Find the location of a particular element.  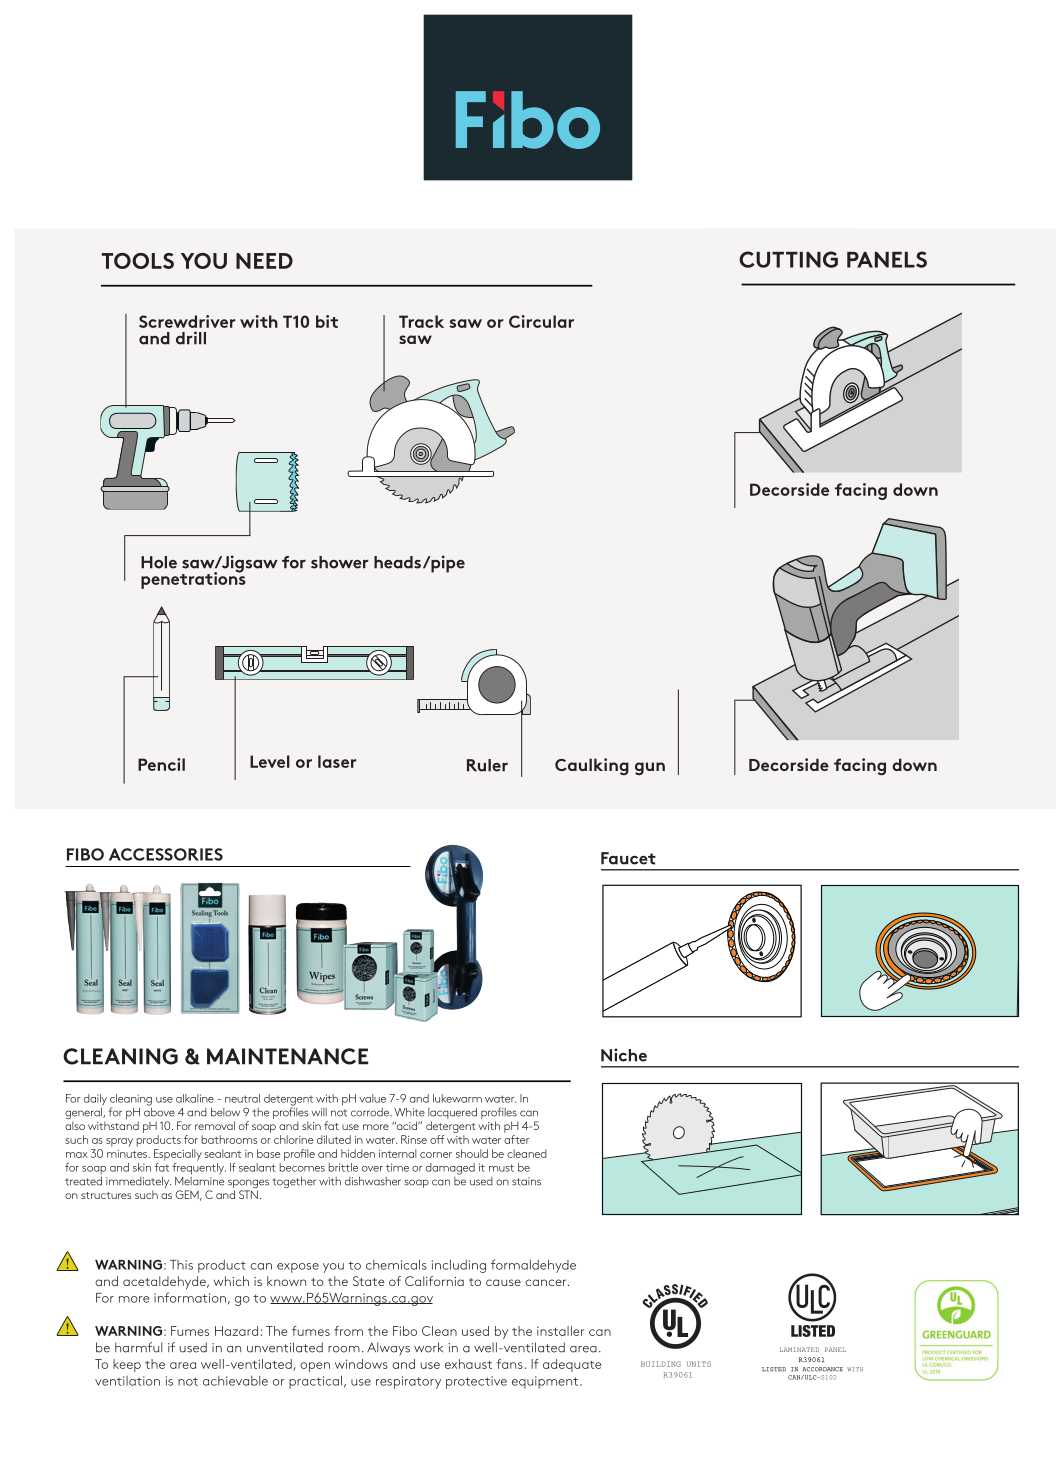

harmful is located at coordinates (138, 1347).
